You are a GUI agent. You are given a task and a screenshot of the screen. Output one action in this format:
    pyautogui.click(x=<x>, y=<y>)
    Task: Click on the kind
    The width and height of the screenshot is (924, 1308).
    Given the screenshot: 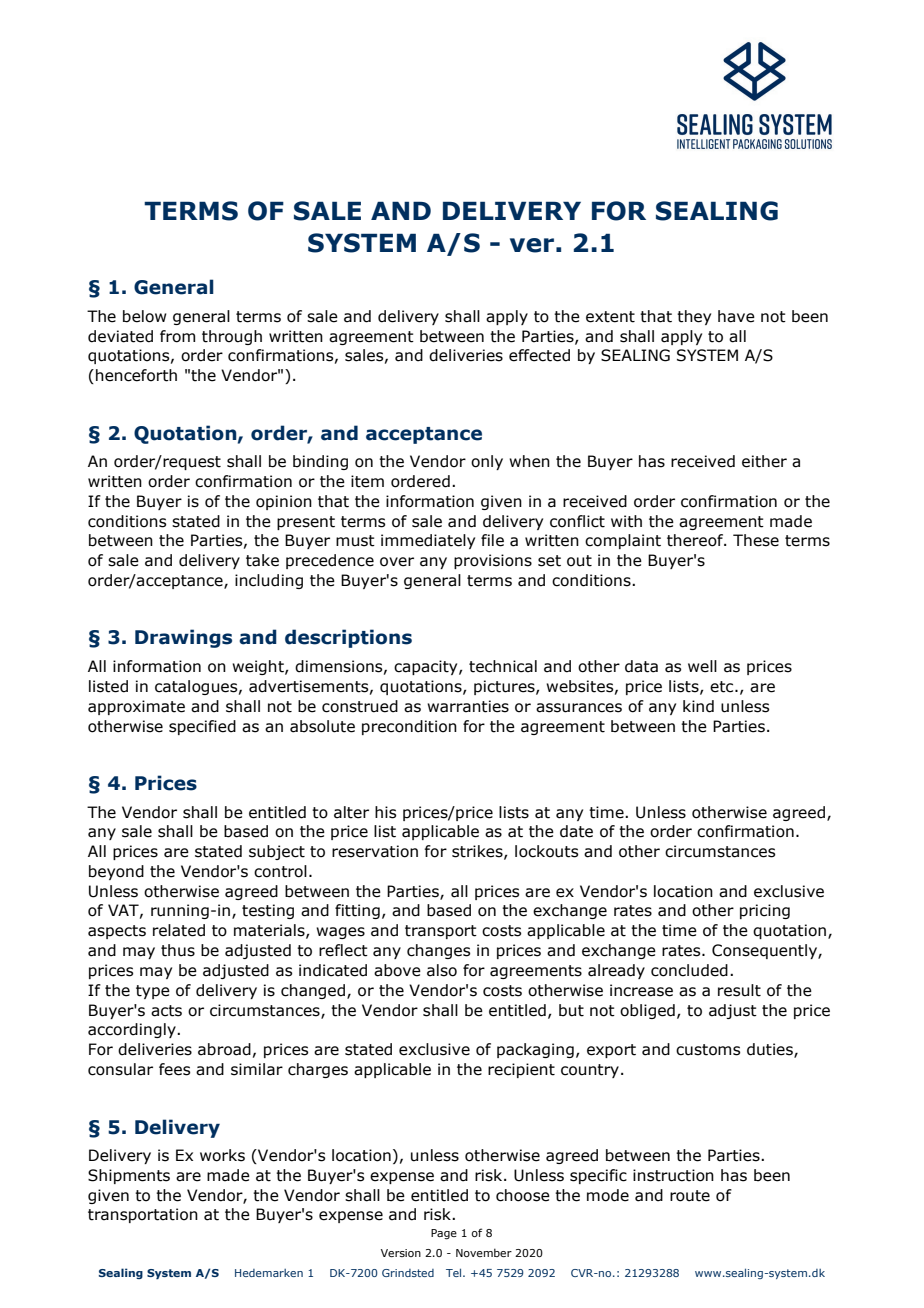 What is the action you would take?
    pyautogui.click(x=698, y=706)
